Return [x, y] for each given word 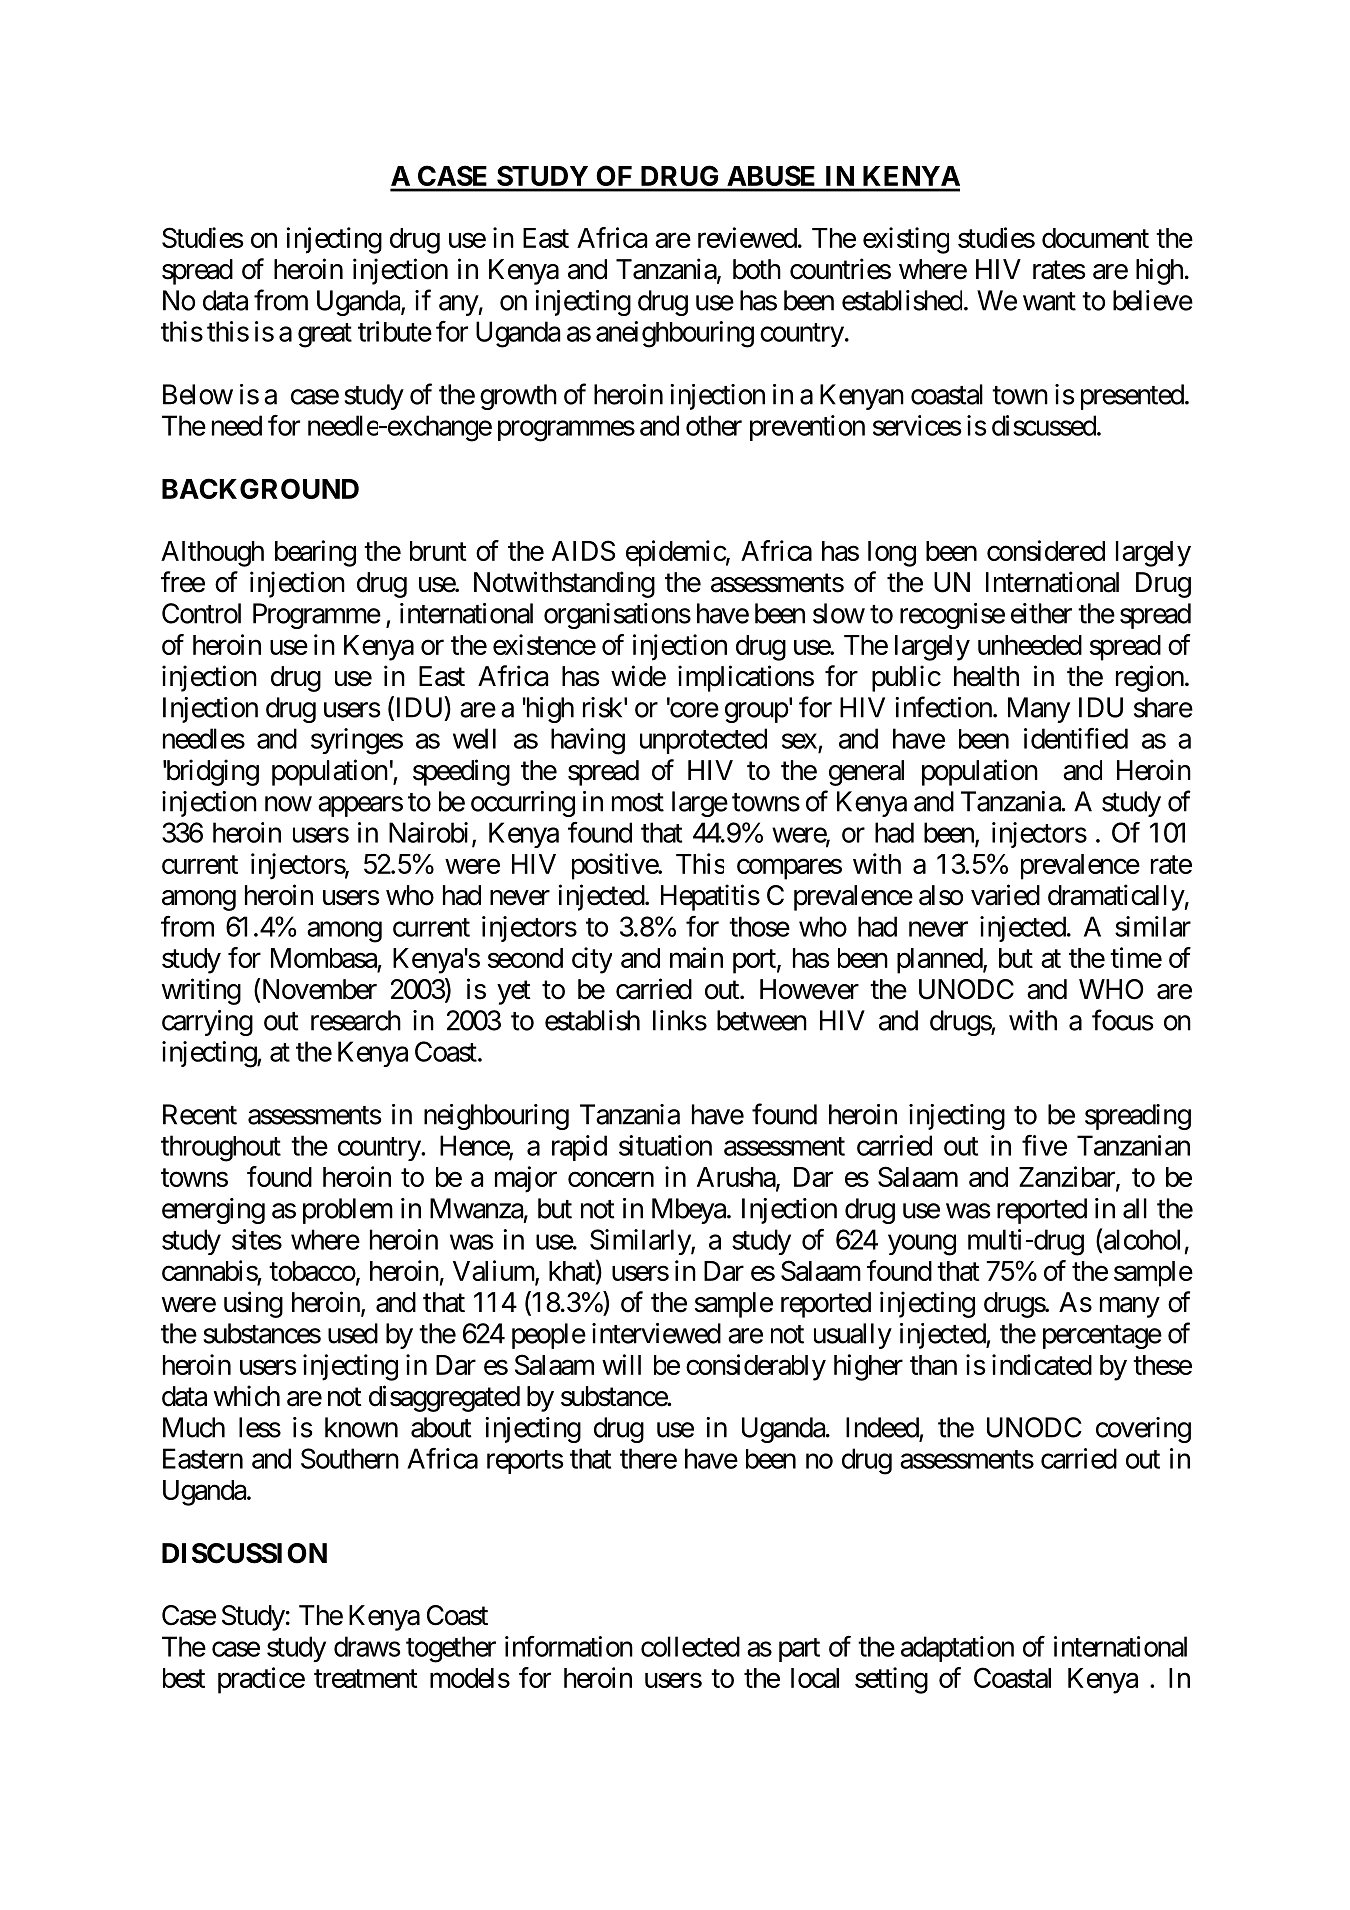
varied [1005, 895]
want [1049, 301]
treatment [366, 1678]
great [325, 335]
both [757, 269]
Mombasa [324, 958]
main [696, 957]
